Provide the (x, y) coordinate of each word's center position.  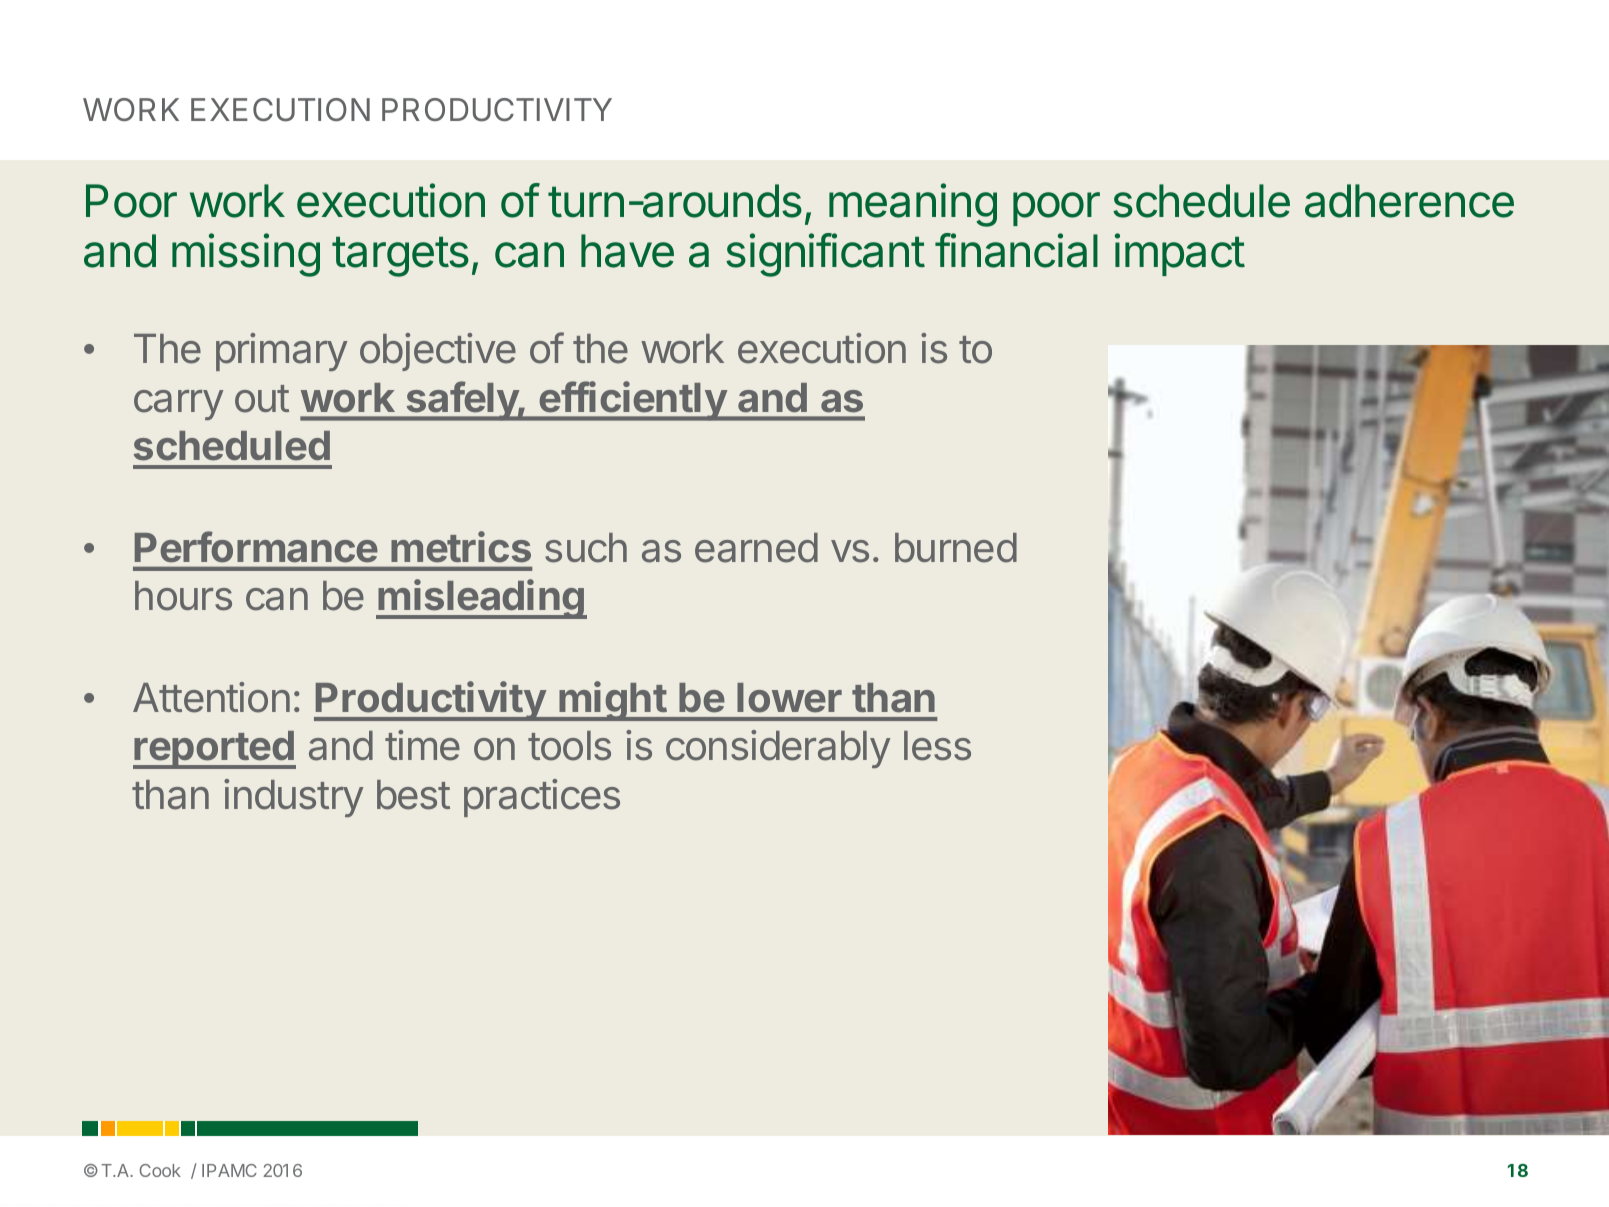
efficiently (632, 401)
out (262, 399)
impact (1180, 254)
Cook (160, 1170)
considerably (778, 749)
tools (569, 746)
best (413, 795)
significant (825, 255)
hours (183, 596)
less (937, 746)
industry (293, 798)
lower (789, 697)
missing (246, 255)
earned (756, 548)
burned (956, 548)
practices (542, 798)
